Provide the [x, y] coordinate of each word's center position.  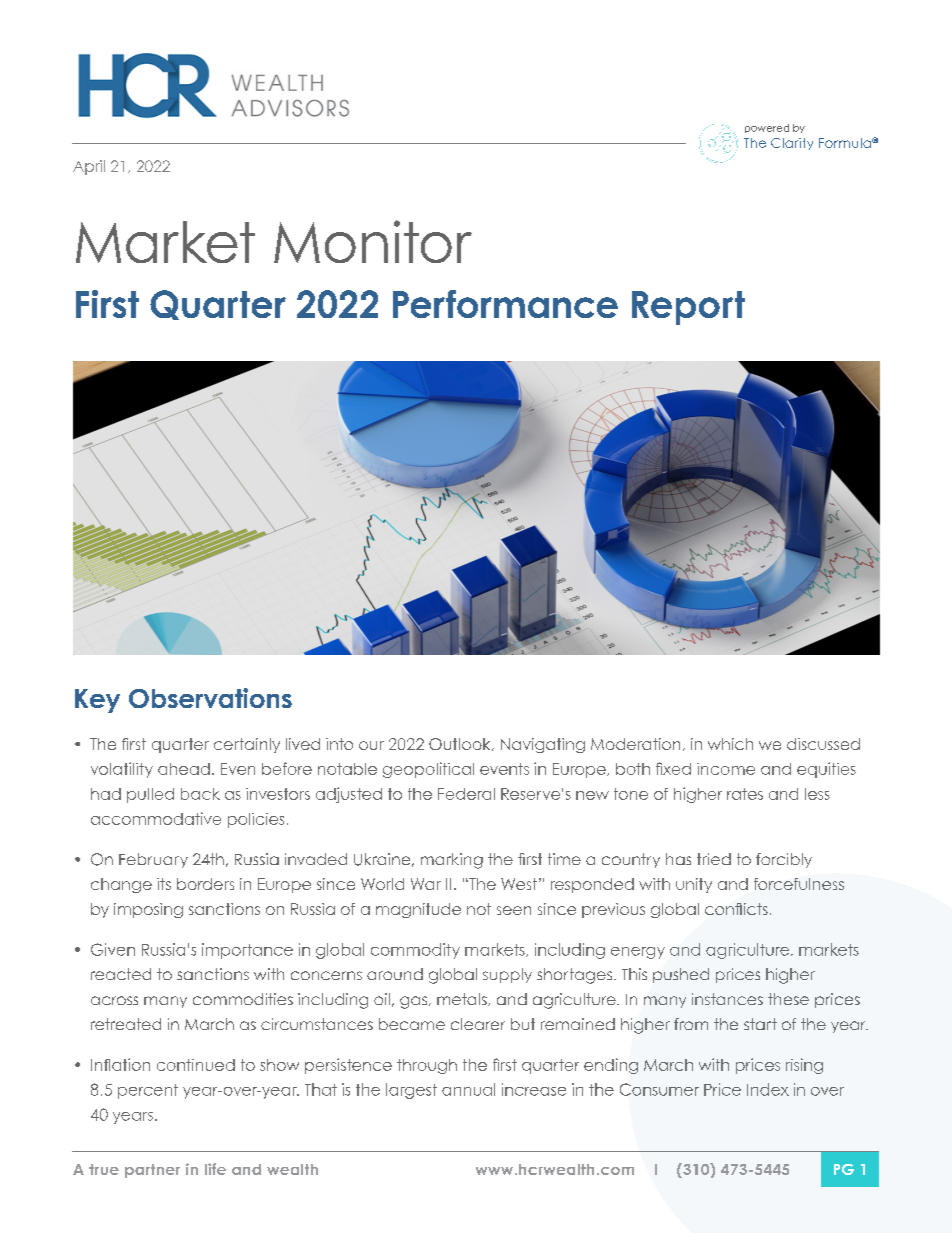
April [89, 167]
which [730, 744]
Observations [210, 698]
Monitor [373, 241]
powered [767, 128]
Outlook [461, 744]
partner [152, 1171]
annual [468, 1089]
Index [768, 1089]
